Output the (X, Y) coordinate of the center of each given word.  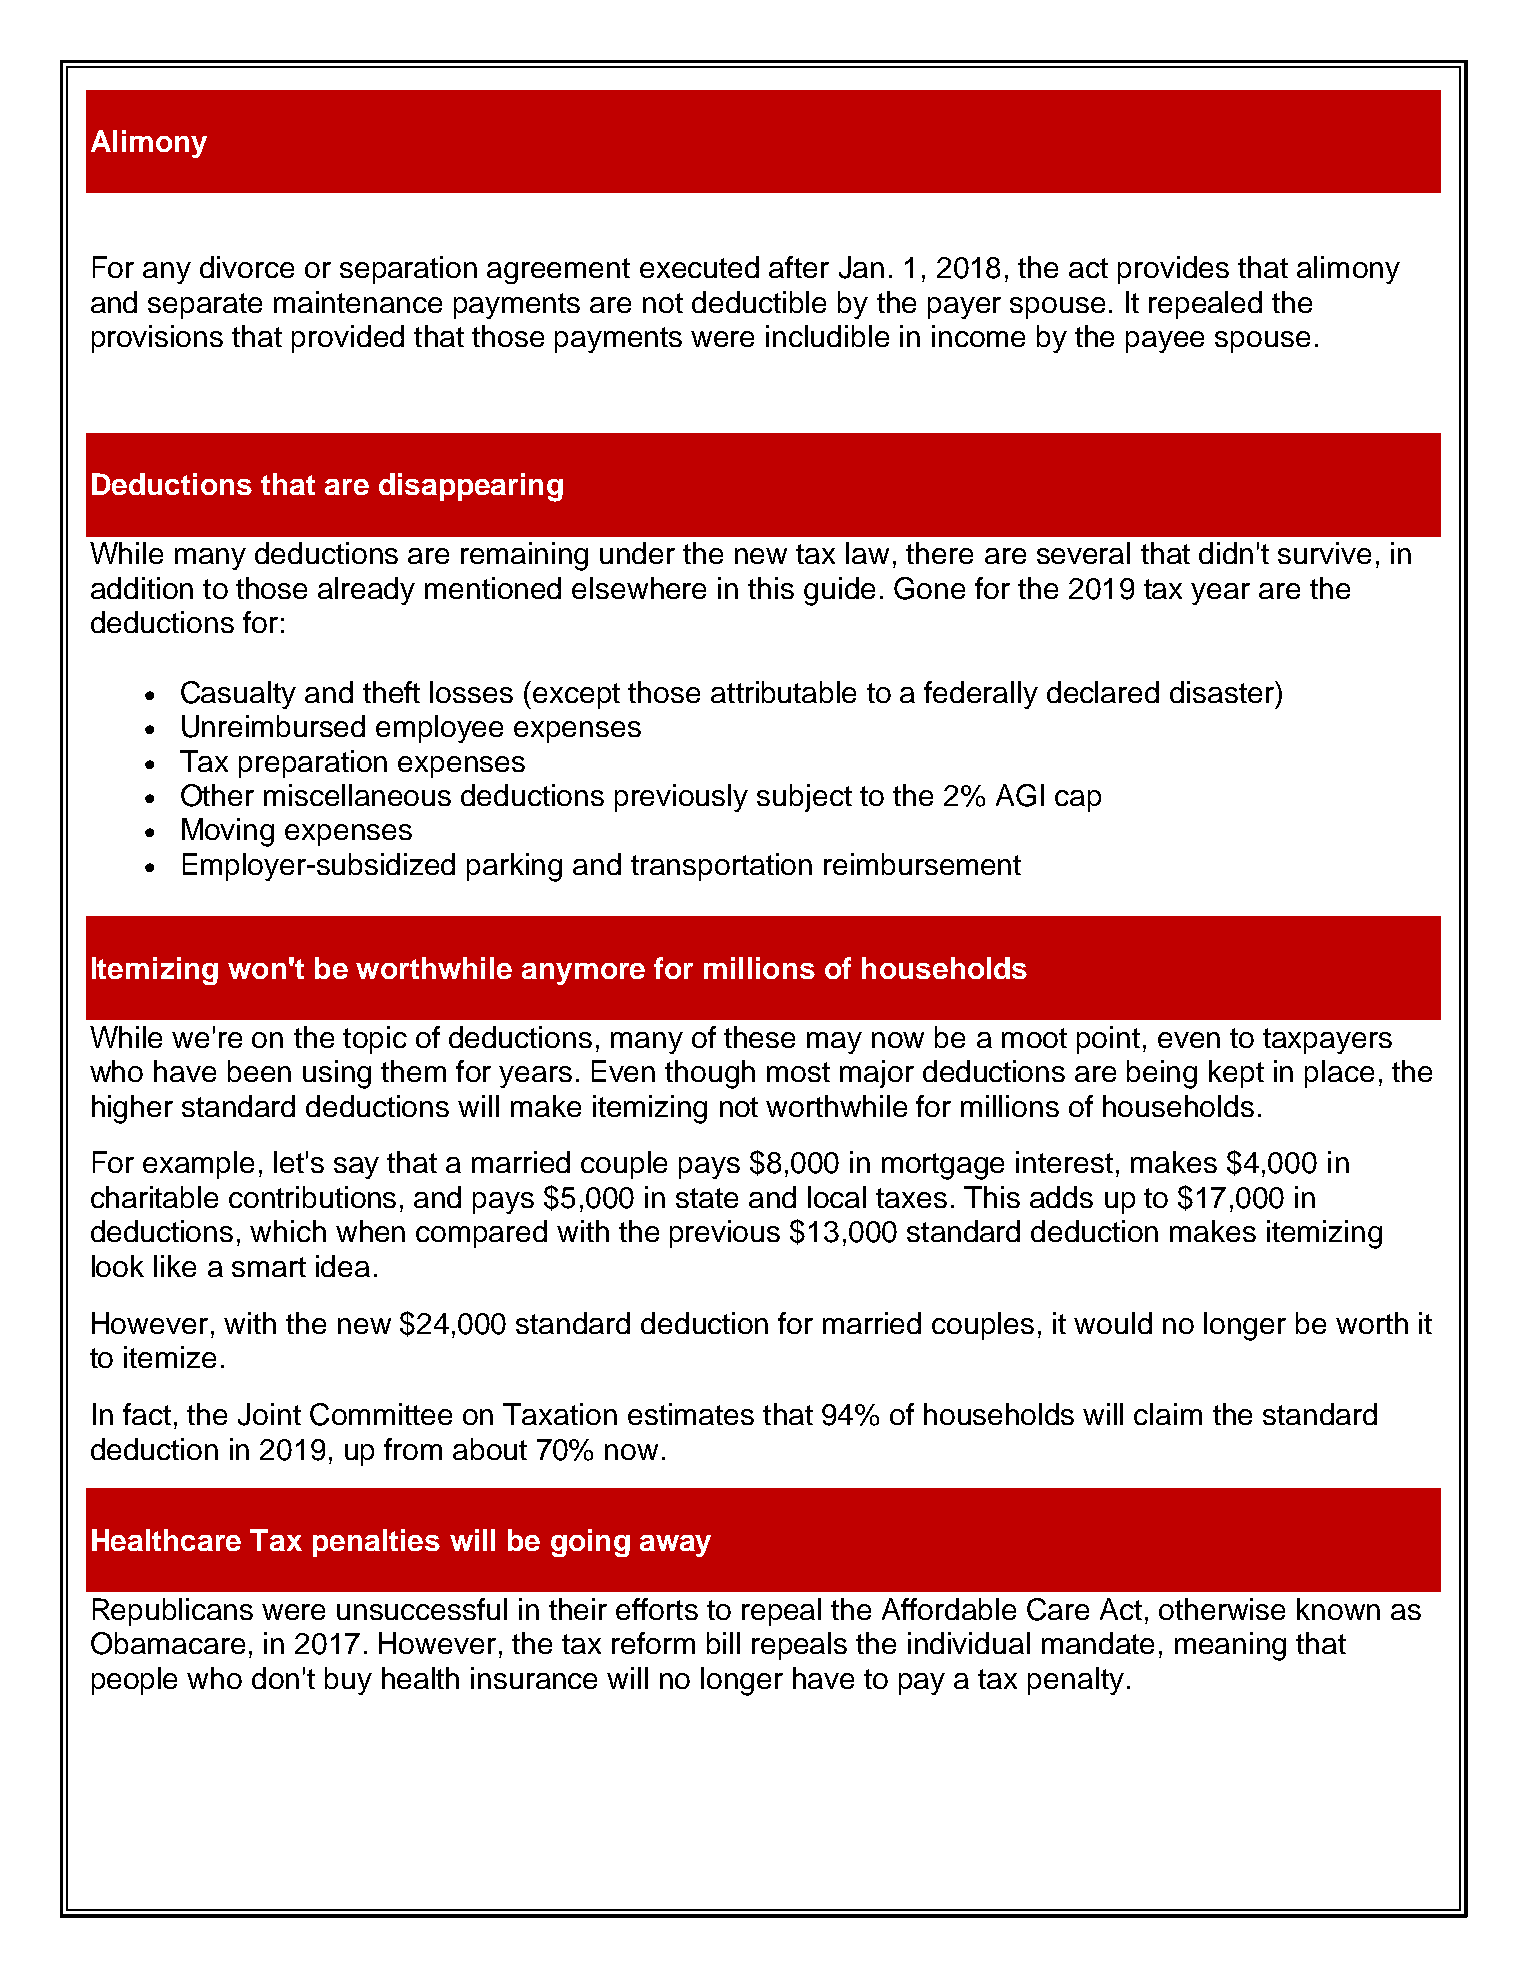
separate (205, 306)
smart (269, 1267)
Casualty (238, 695)
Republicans (173, 1612)
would (1113, 1323)
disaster (1223, 692)
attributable (783, 692)
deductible (759, 302)
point (1108, 1040)
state (707, 1198)
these (759, 1037)
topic (375, 1040)
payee (1165, 342)
